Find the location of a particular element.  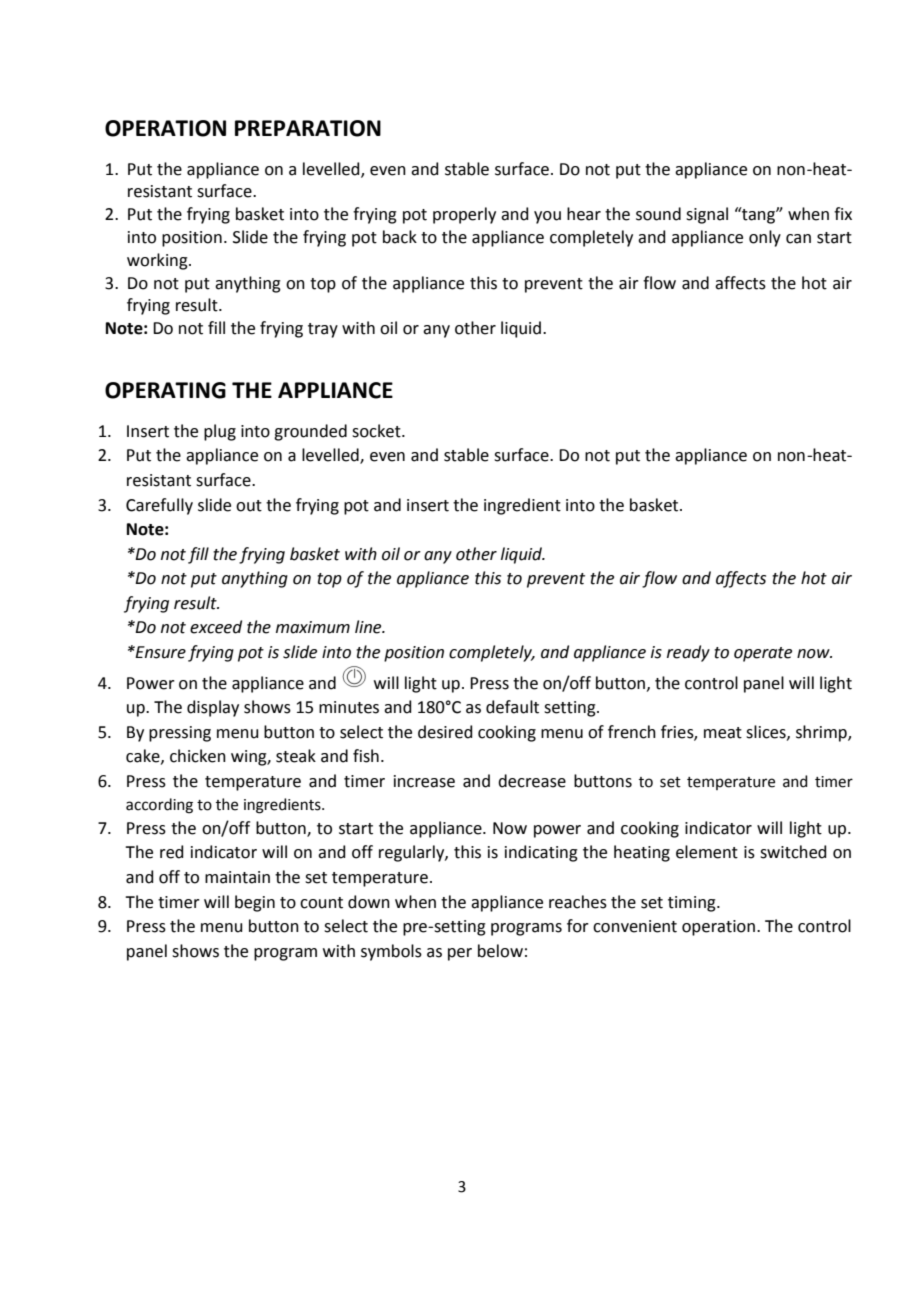

plug is located at coordinates (220, 432).
